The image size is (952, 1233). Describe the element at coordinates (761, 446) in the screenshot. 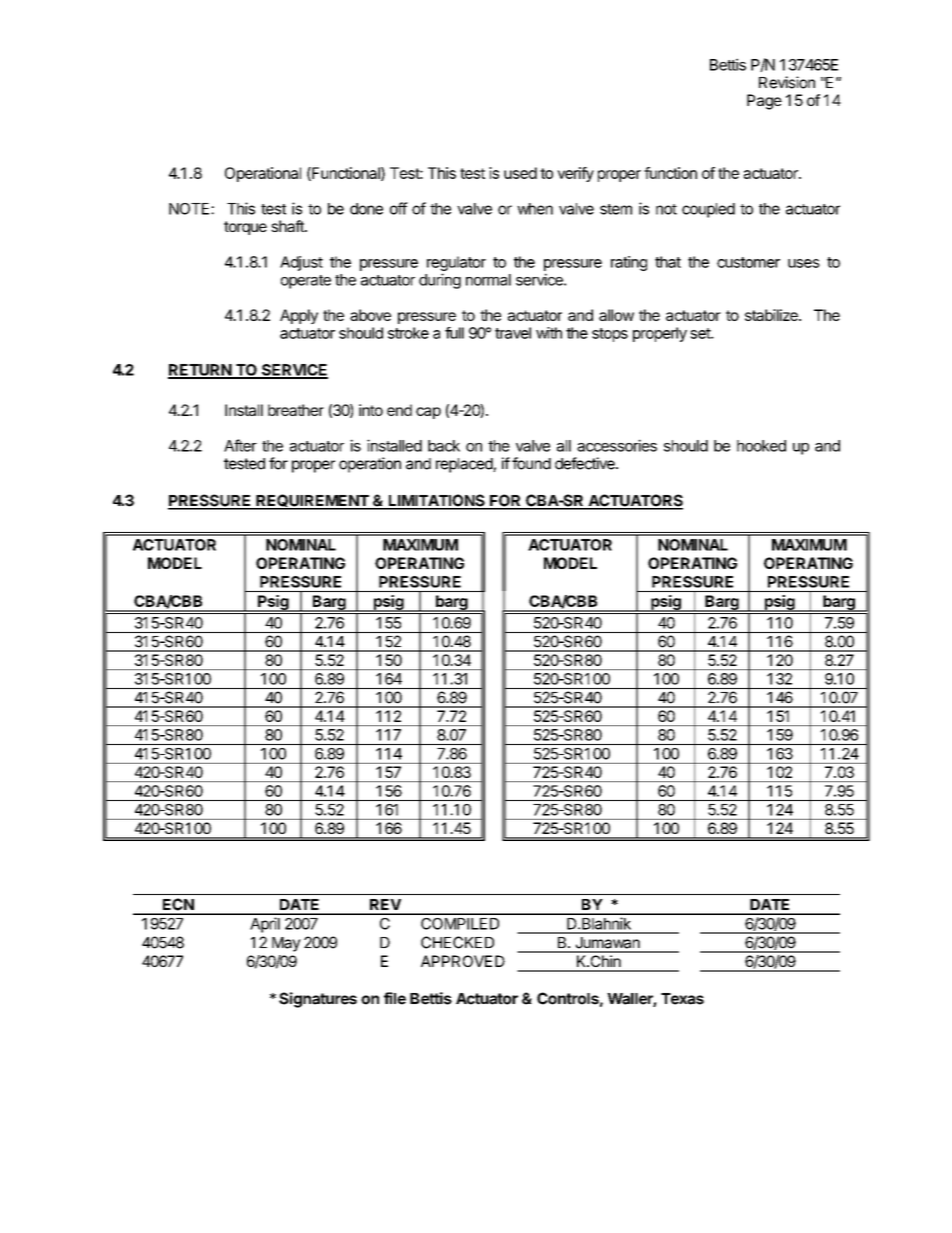

I see `hooked` at that location.
